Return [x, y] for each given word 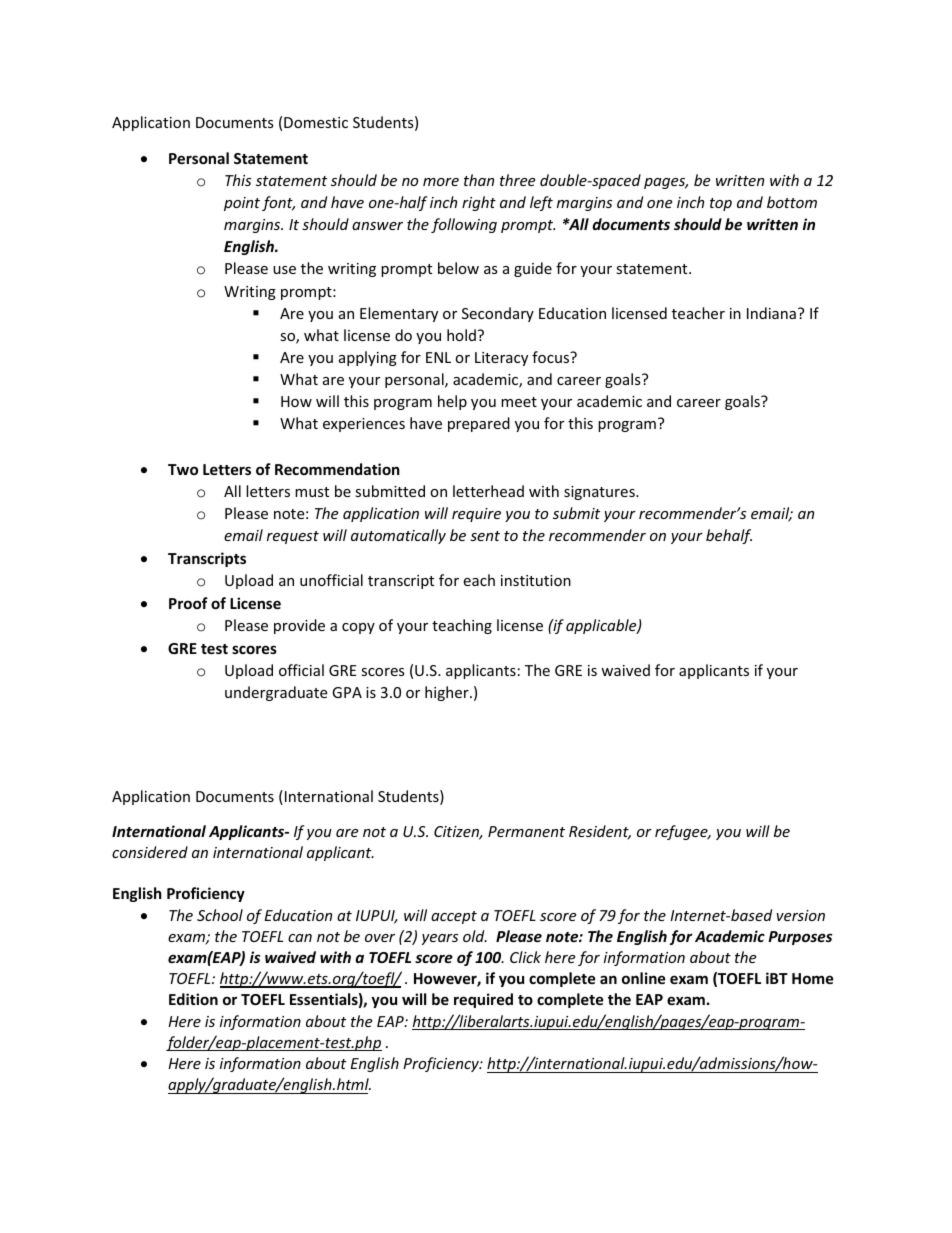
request [293, 537]
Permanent [526, 831]
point [242, 204]
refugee [682, 832]
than [479, 180]
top [721, 204]
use [284, 270]
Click [525, 957]
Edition [193, 999]
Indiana [771, 313]
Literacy [501, 359]
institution [536, 580]
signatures [600, 493]
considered [150, 852]
